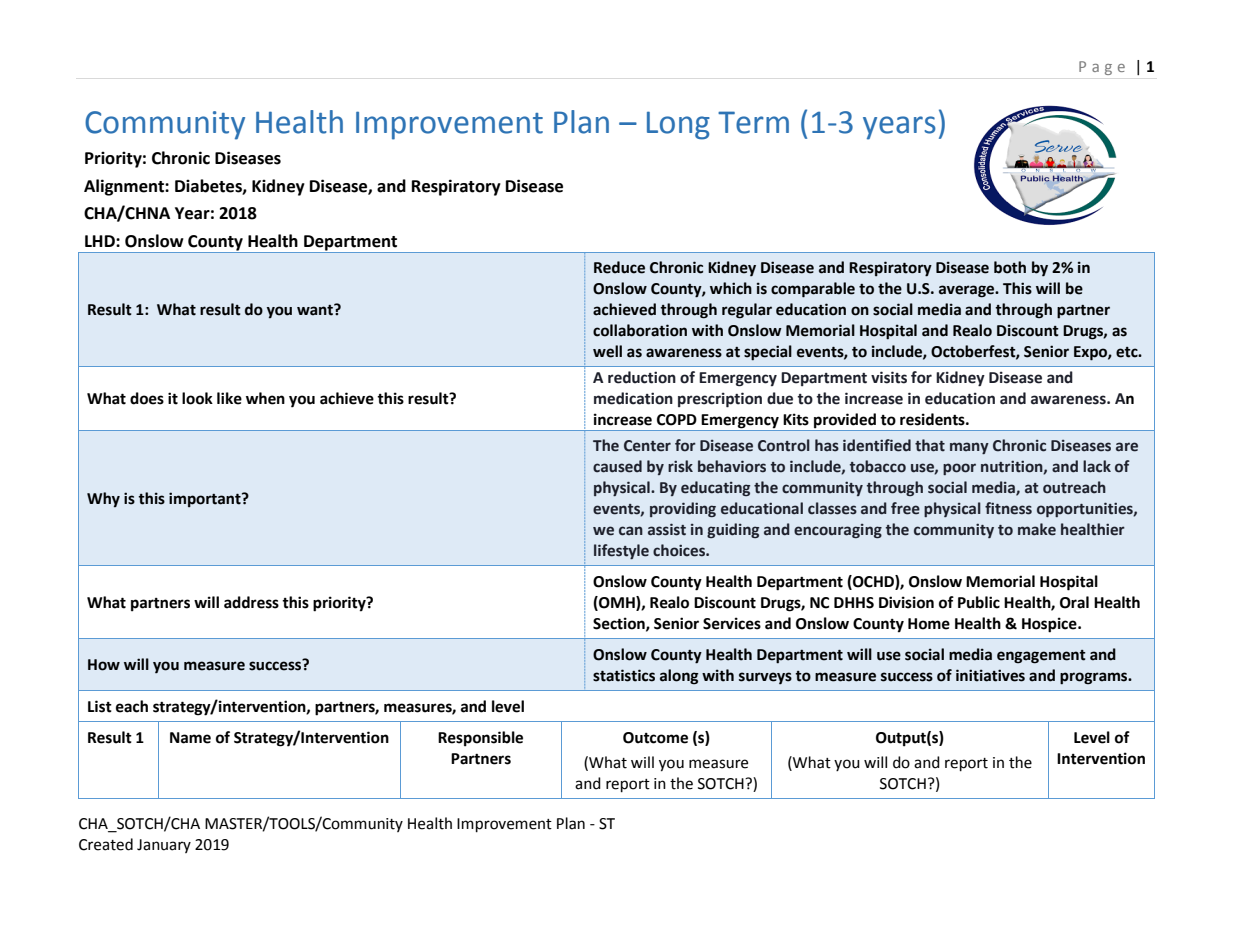 The image size is (1233, 952). I want to click on January, so click(164, 846).
